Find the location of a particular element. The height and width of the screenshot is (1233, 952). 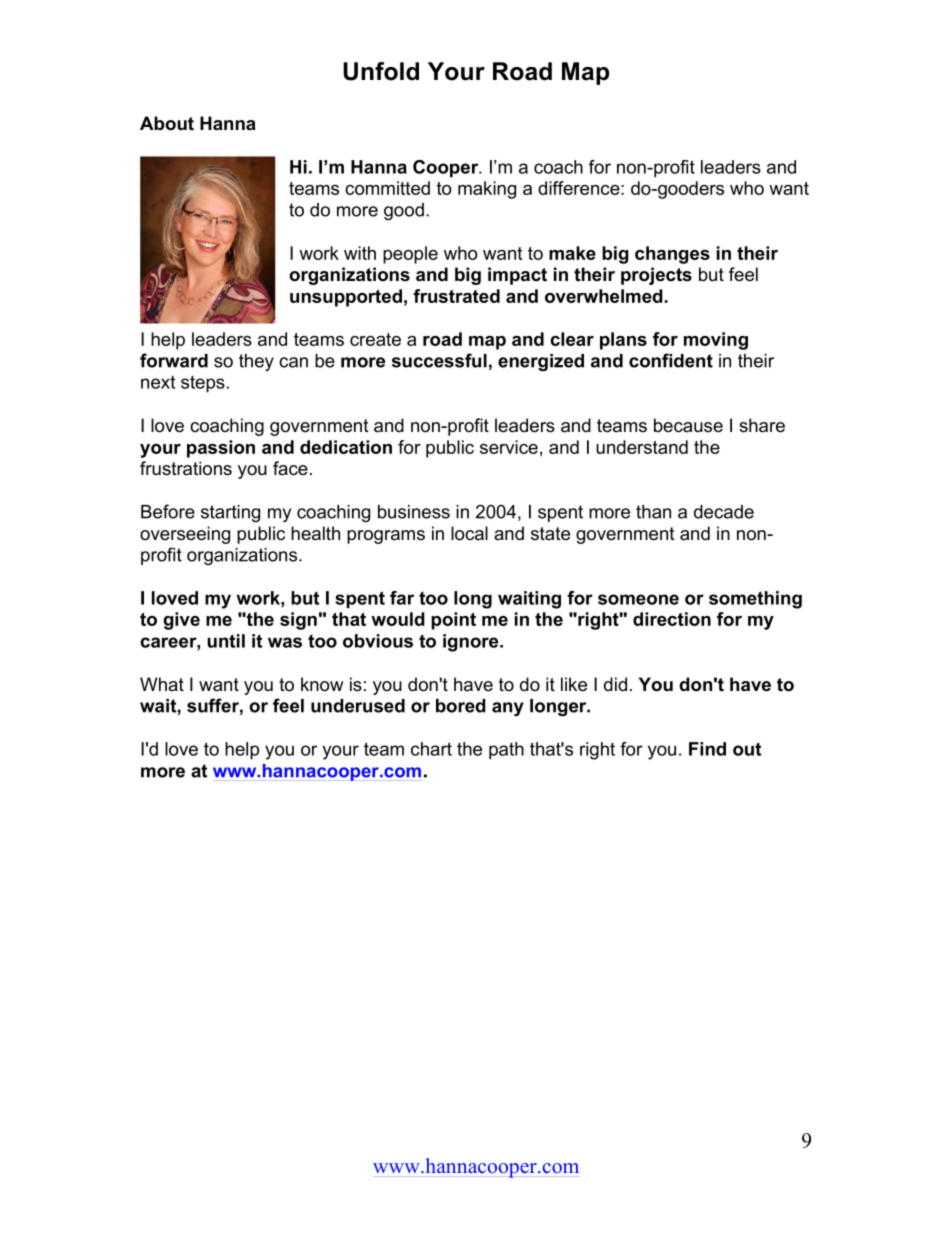

Find is located at coordinates (707, 749).
